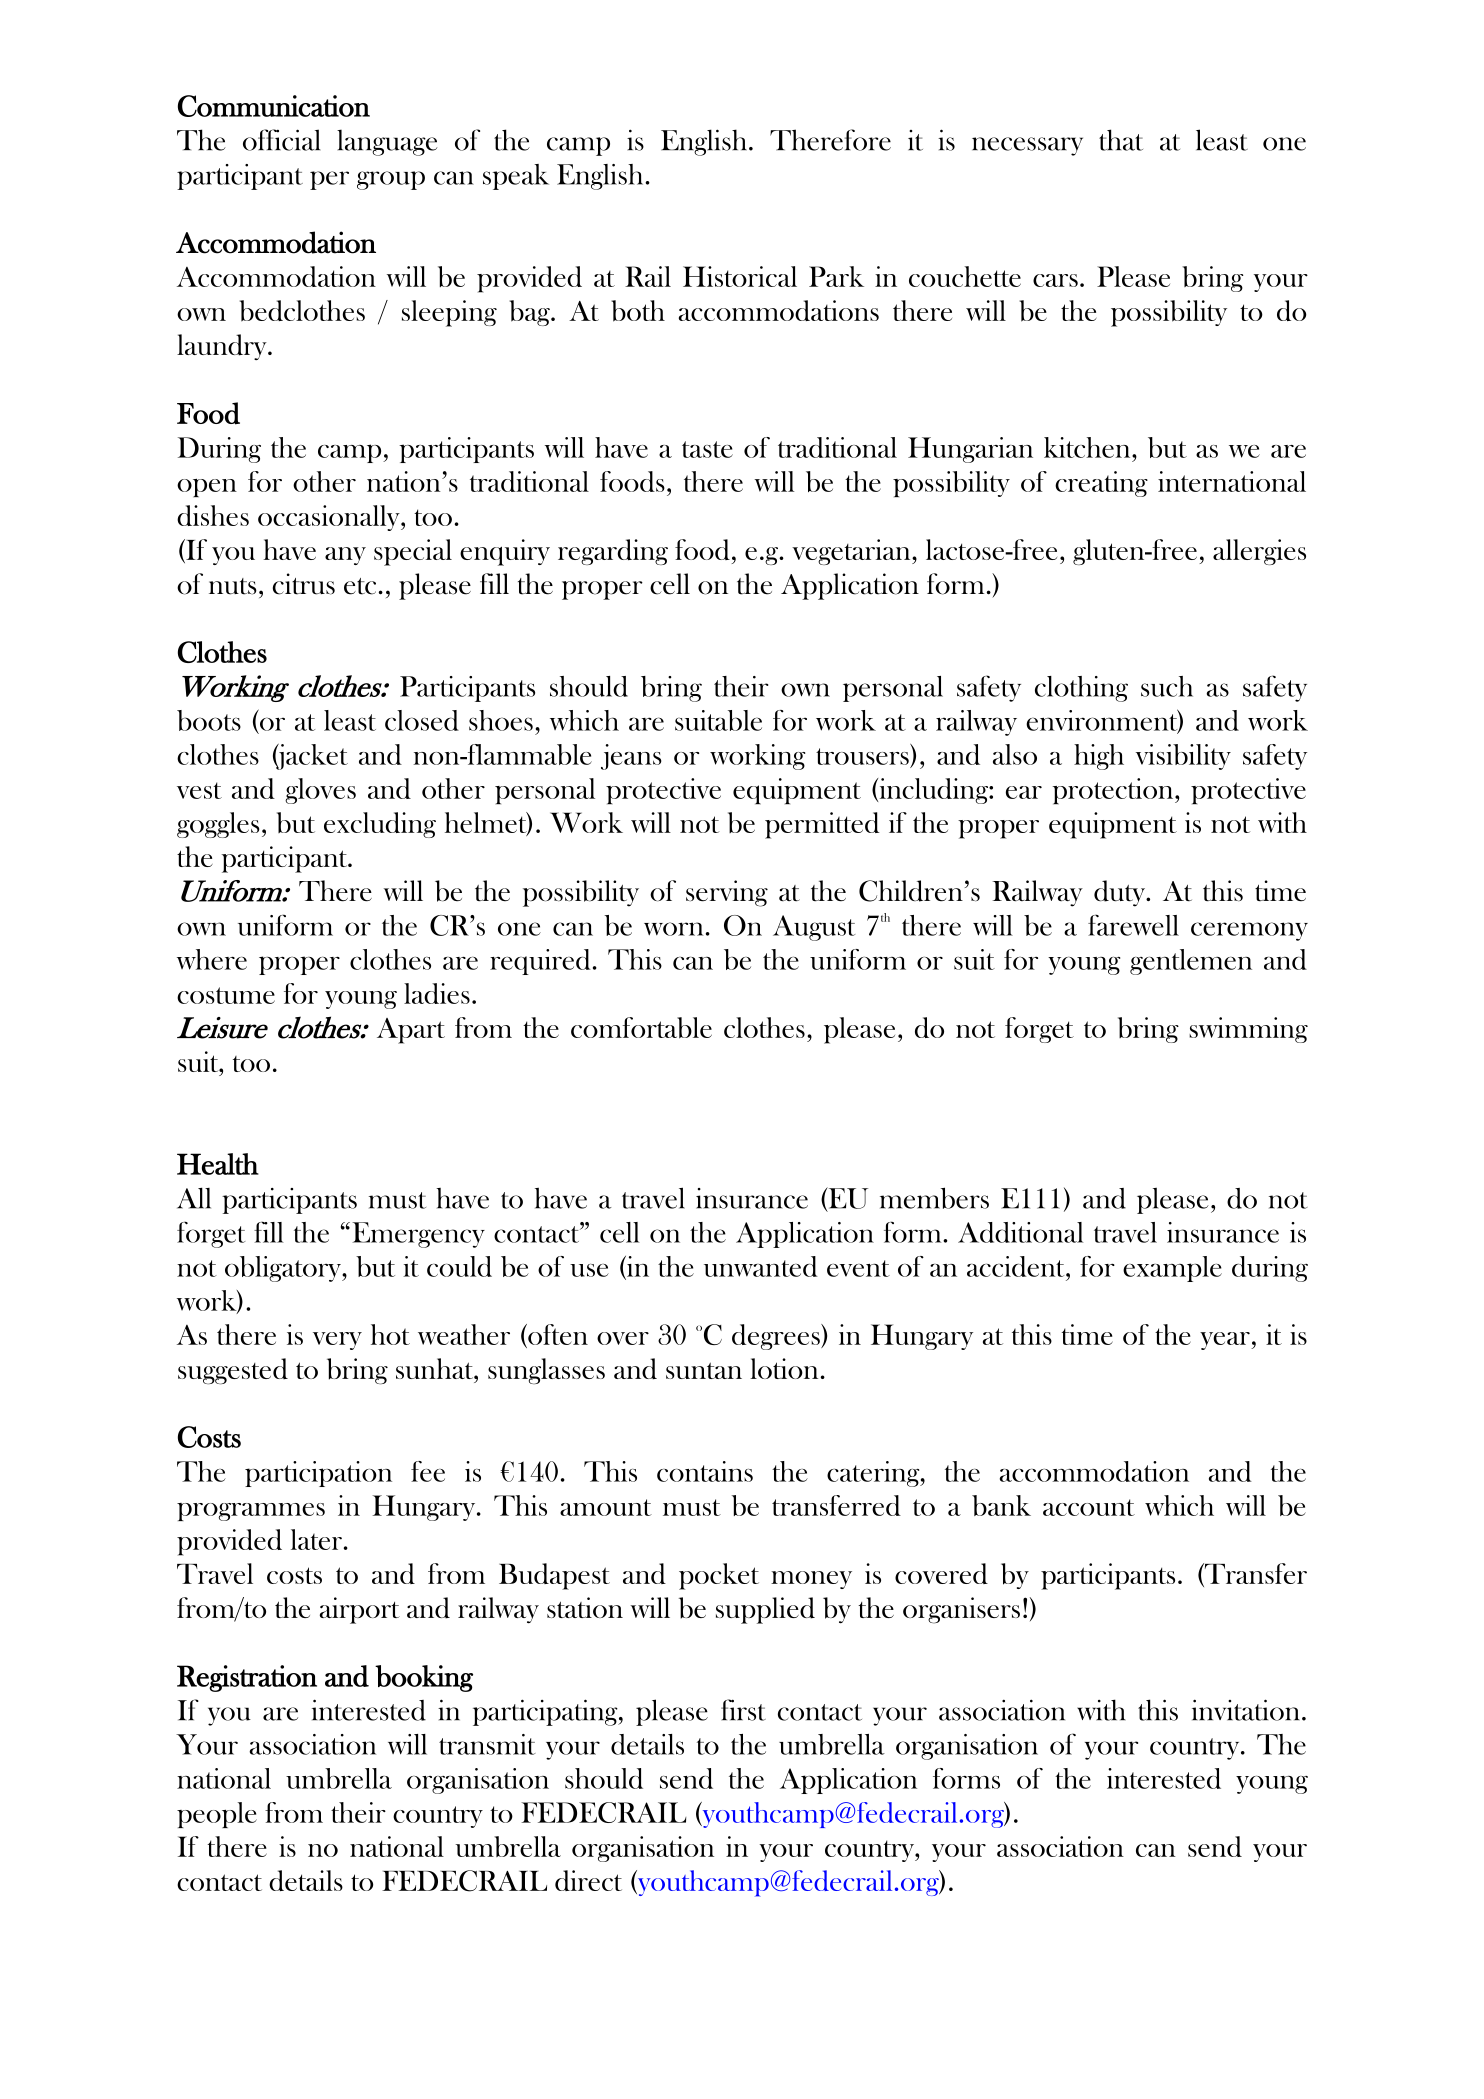 This page has height=2099, width=1484. I want to click on first, so click(743, 1710).
